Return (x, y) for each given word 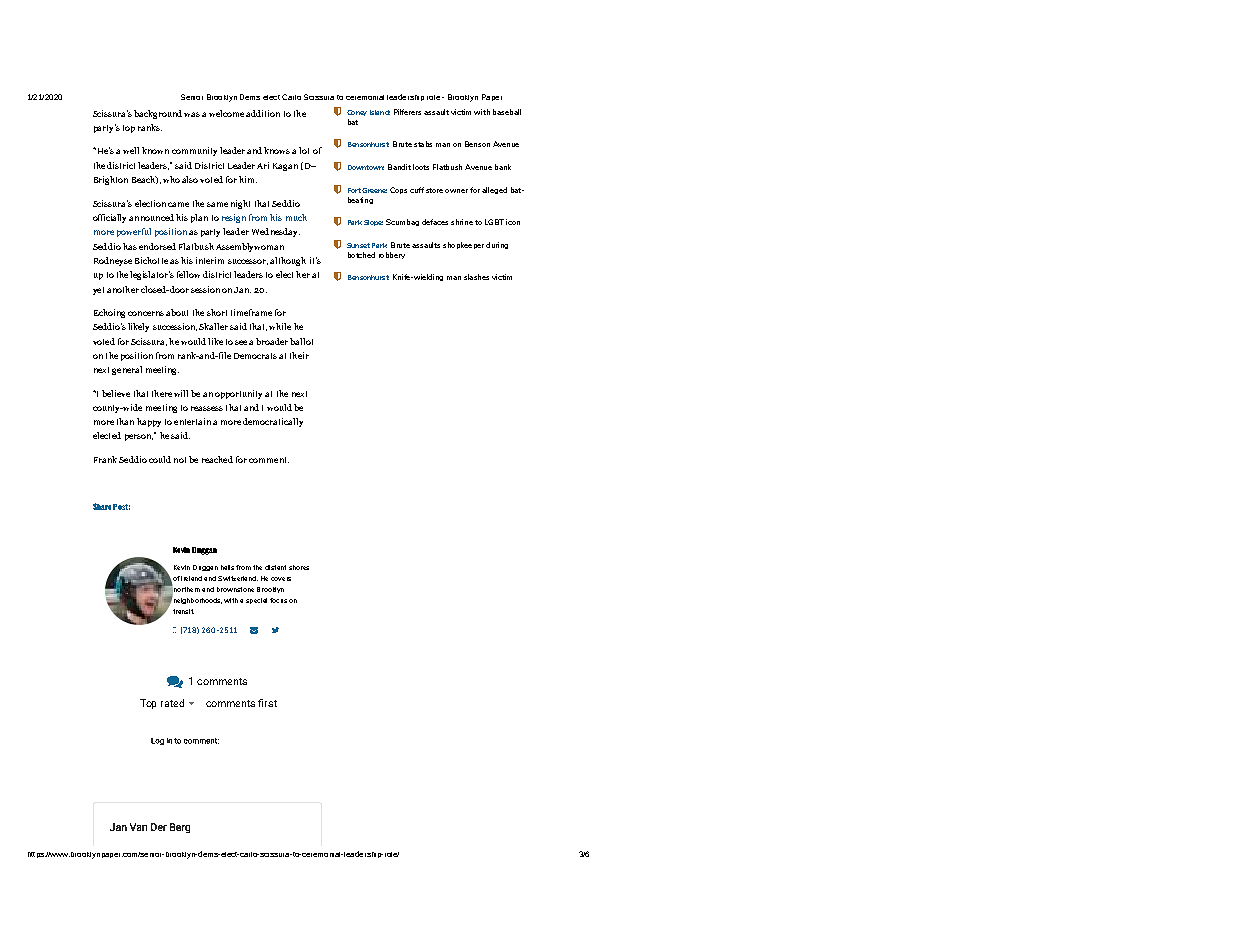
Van (138, 827)
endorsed (157, 246)
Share (102, 506)
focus (278, 600)
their (299, 355)
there (162, 393)
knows (277, 150)
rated (172, 703)
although (288, 261)
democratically (273, 422)
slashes (476, 277)
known (155, 150)
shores (299, 567)
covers (281, 579)
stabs (423, 144)
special (256, 601)
